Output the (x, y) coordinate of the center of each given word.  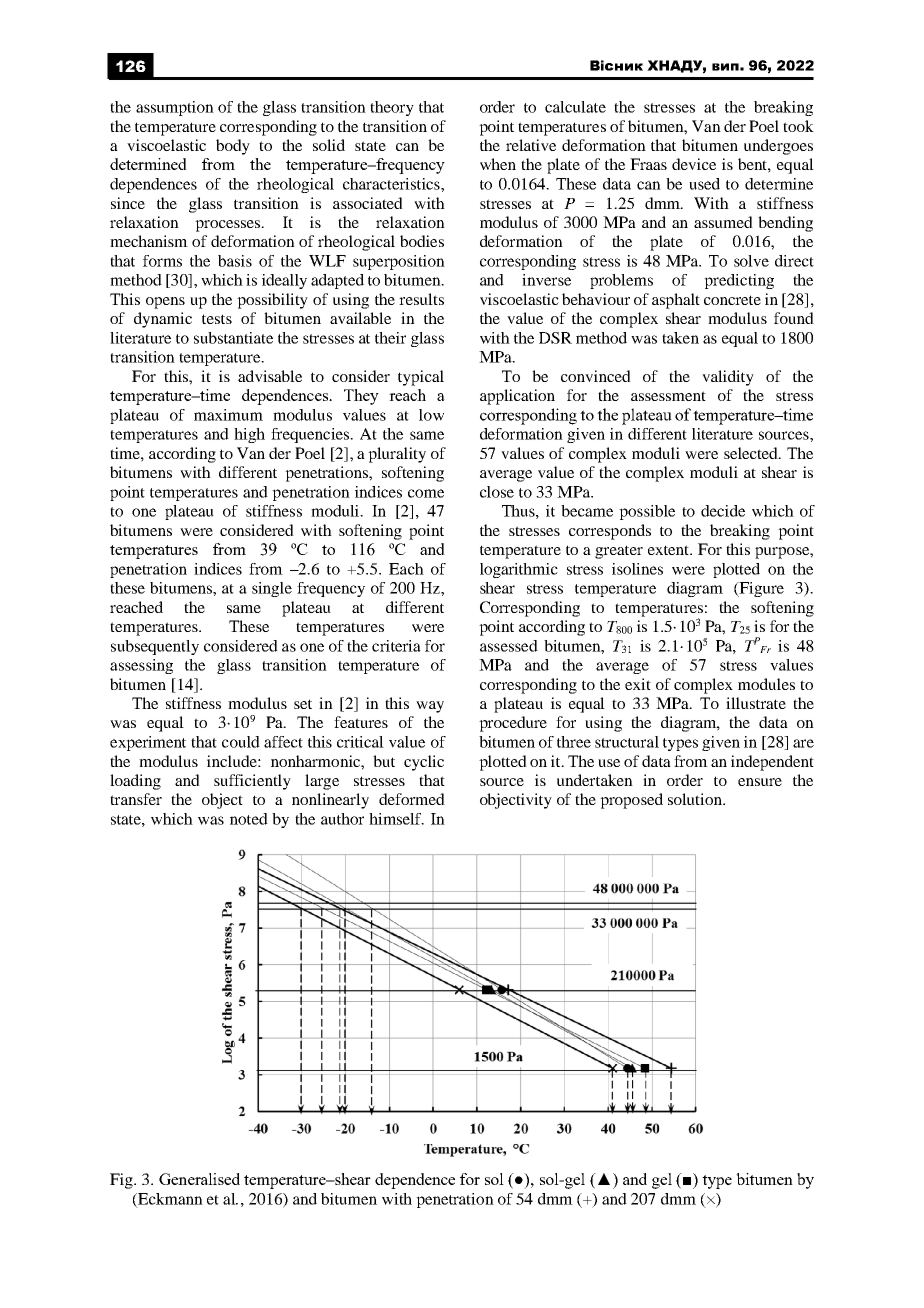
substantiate (233, 338)
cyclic (424, 763)
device (694, 164)
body (233, 147)
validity (728, 378)
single (272, 589)
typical (421, 378)
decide (723, 511)
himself (396, 819)
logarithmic (519, 570)
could (241, 742)
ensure (760, 782)
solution (696, 799)
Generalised (199, 1179)
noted (249, 819)
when (498, 164)
